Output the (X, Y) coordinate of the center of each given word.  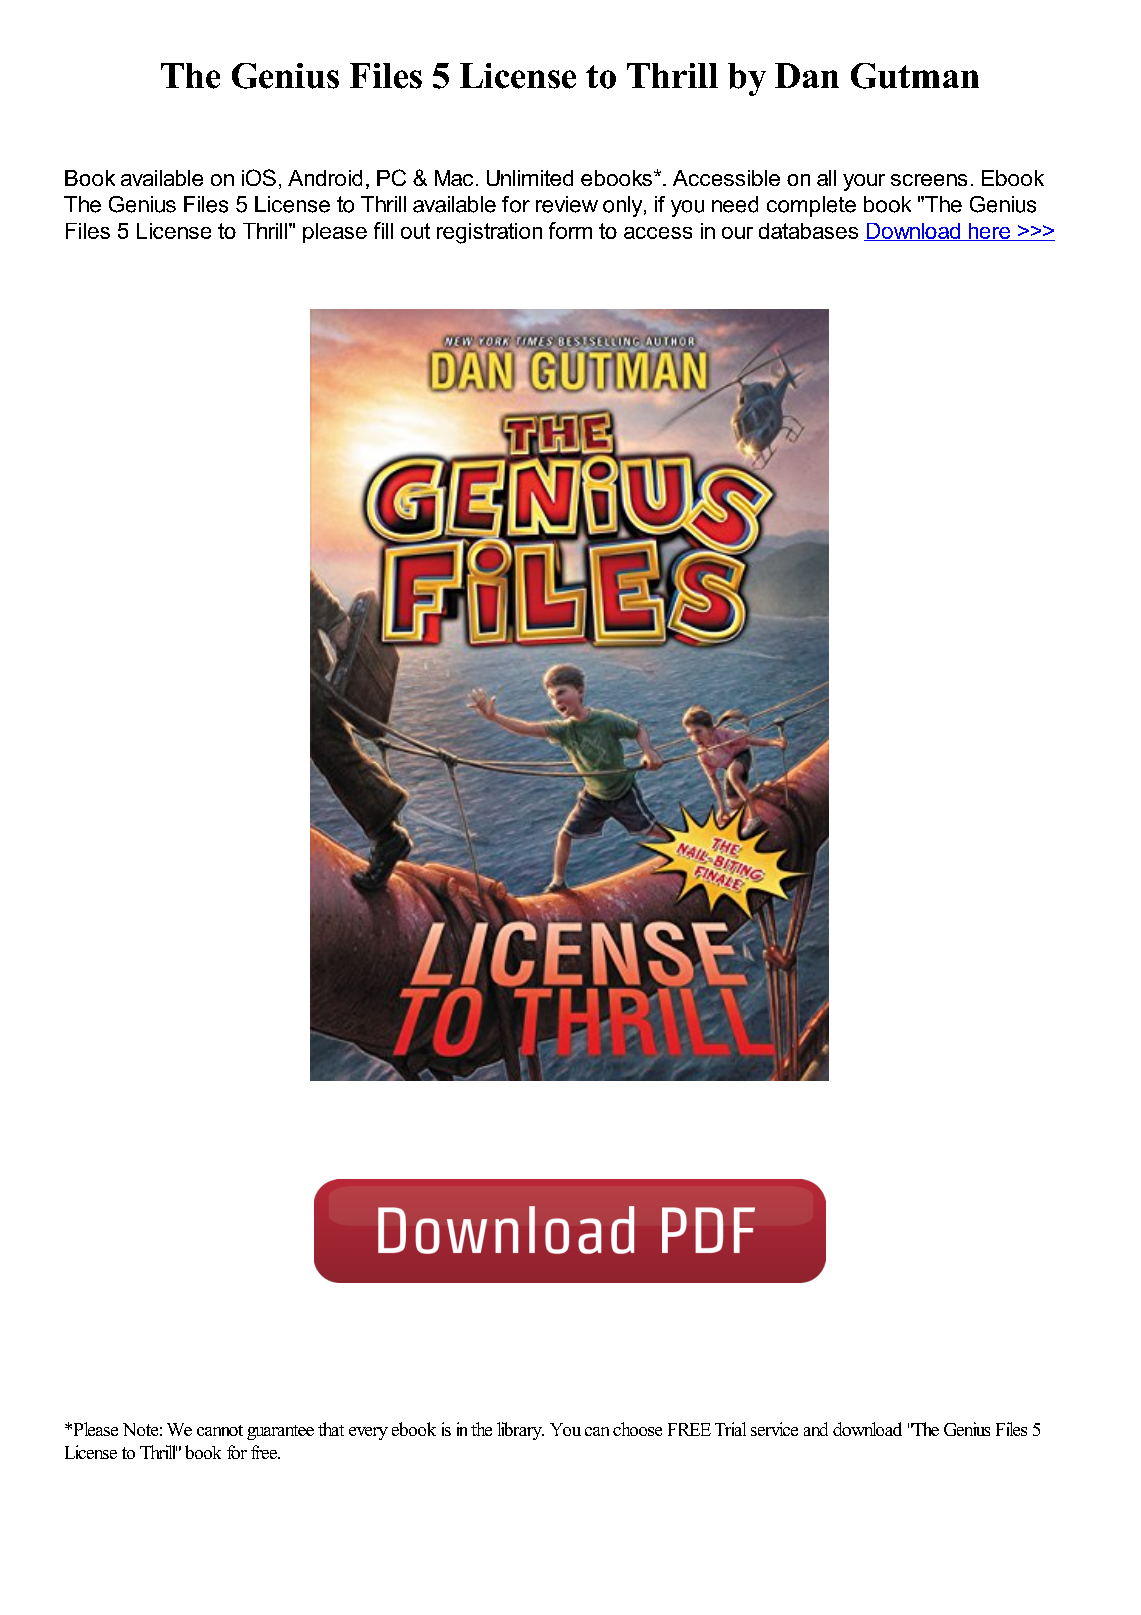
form (570, 230)
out (415, 231)
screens (929, 180)
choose (637, 1429)
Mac (454, 178)
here (989, 232)
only (624, 206)
